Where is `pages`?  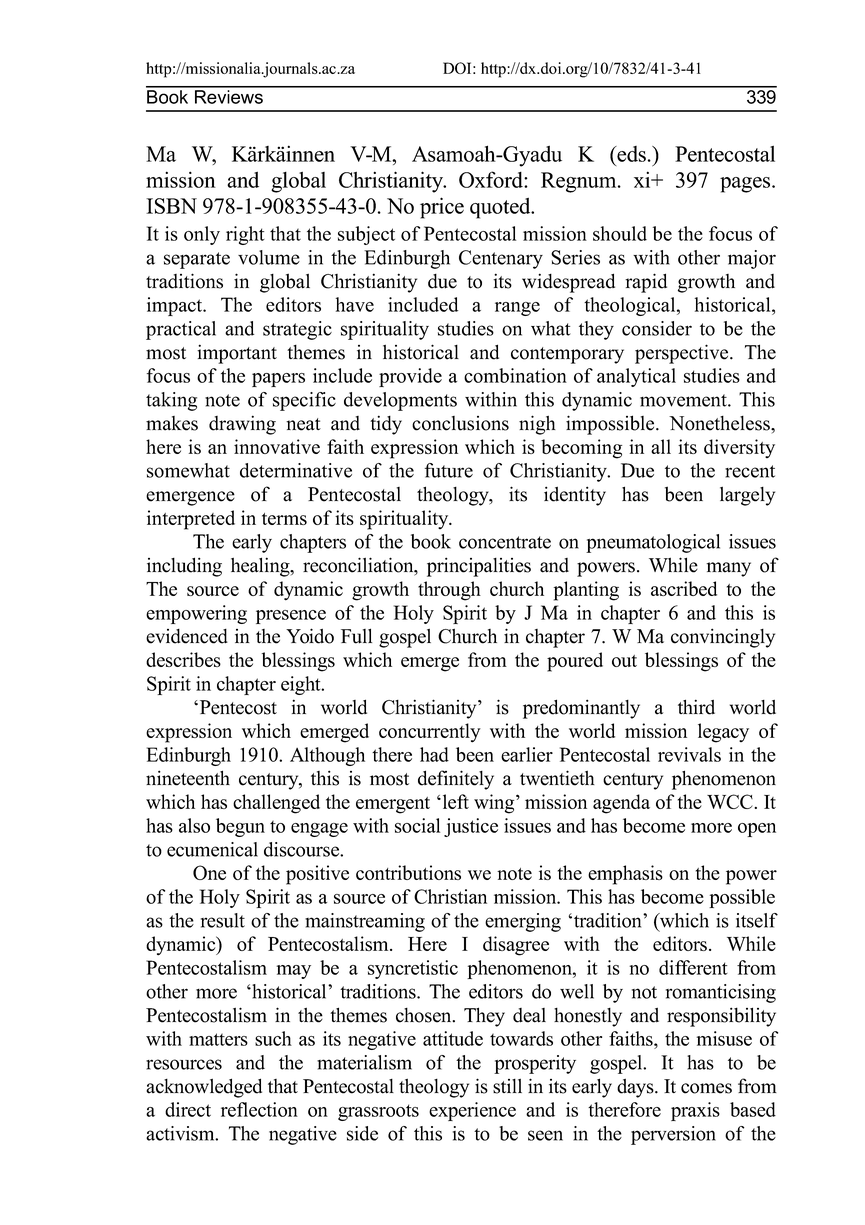
pages is located at coordinates (746, 185).
